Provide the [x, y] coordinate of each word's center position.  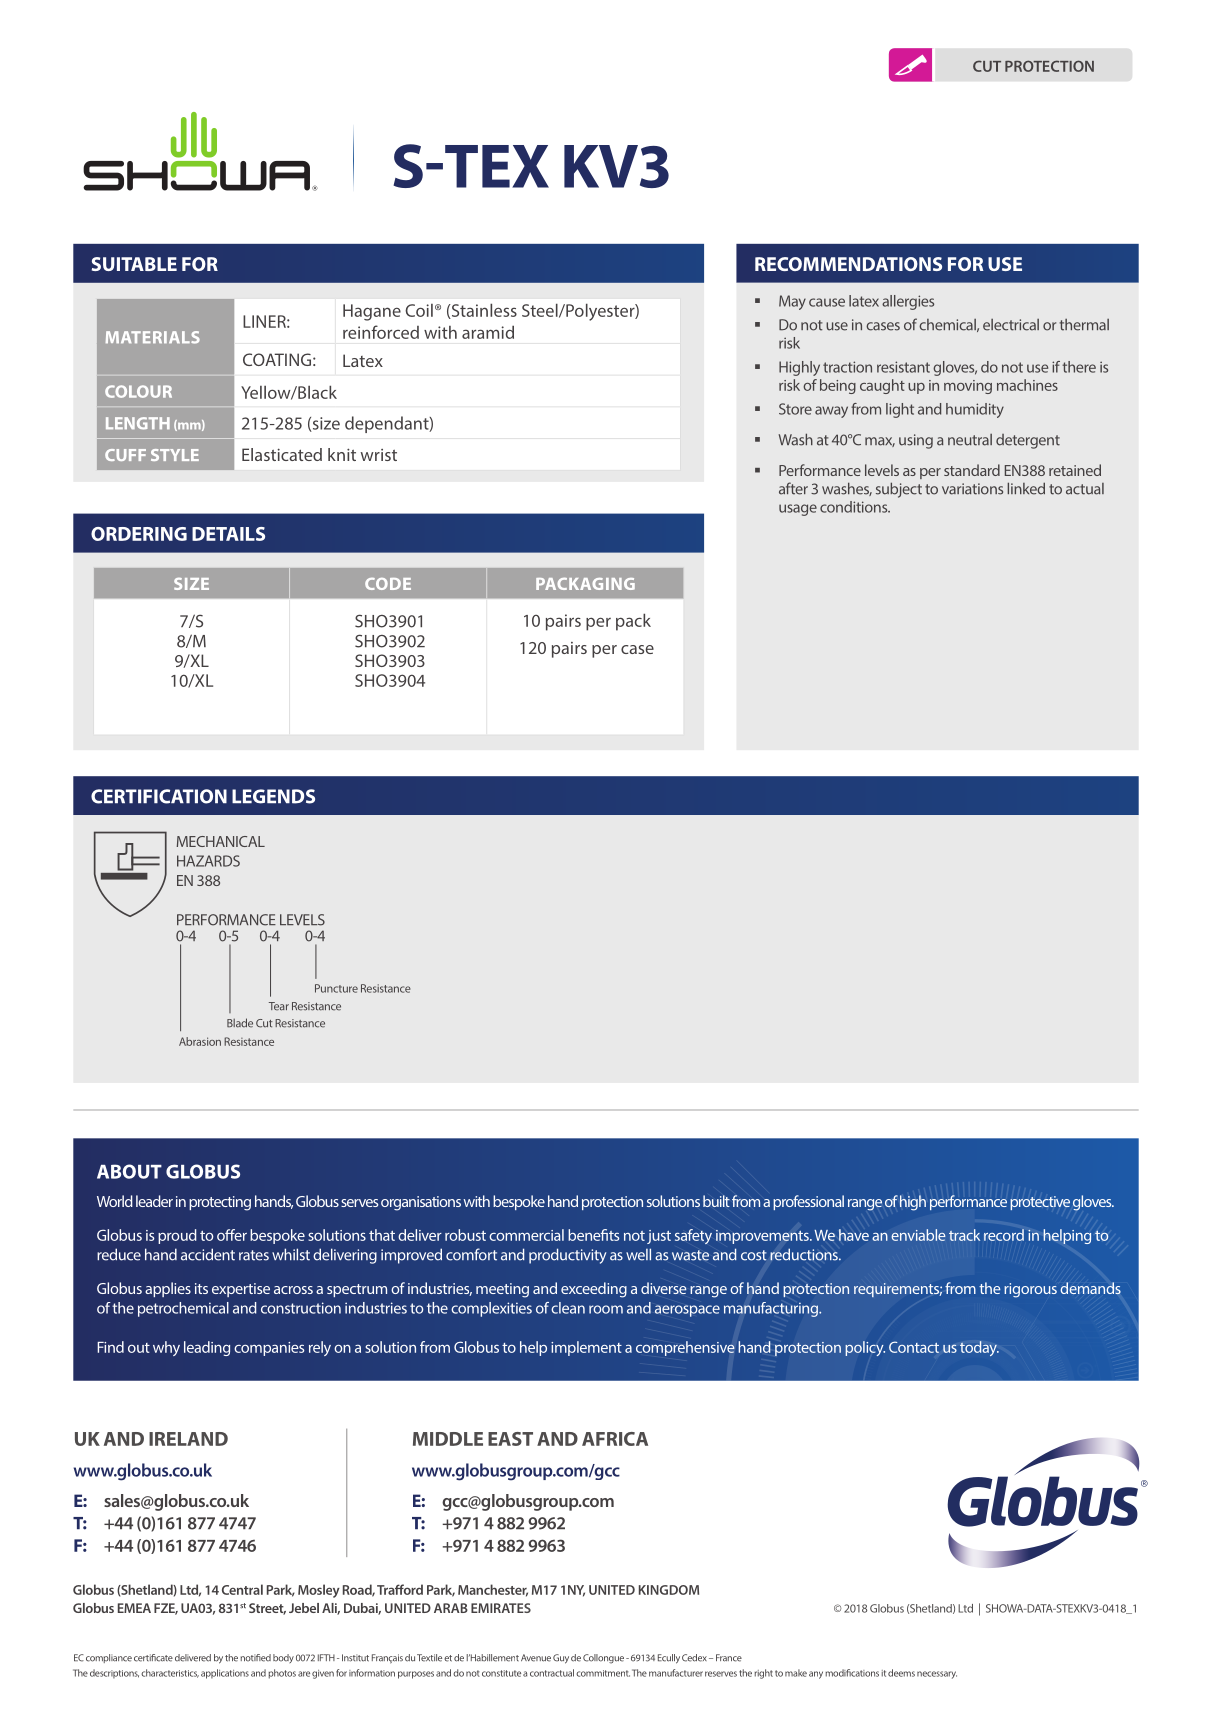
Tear [279, 1006]
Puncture [336, 988]
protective [1040, 1203]
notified [255, 1658]
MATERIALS [153, 337]
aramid [488, 332]
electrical [1011, 325]
